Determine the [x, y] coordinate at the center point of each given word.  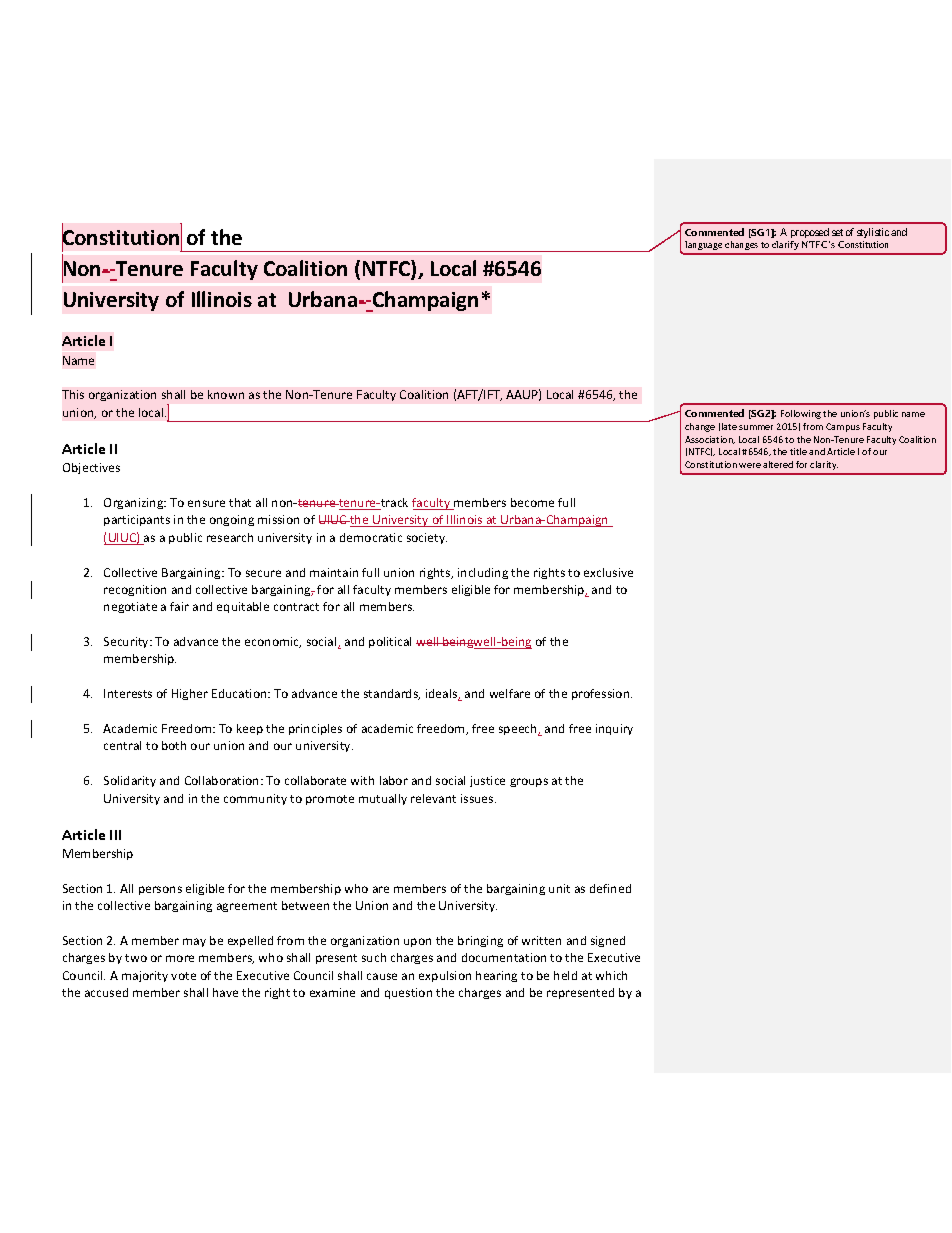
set [837, 232]
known [226, 394]
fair [179, 606]
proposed [810, 233]
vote [183, 976]
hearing [496, 976]
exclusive [608, 572]
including [483, 573]
